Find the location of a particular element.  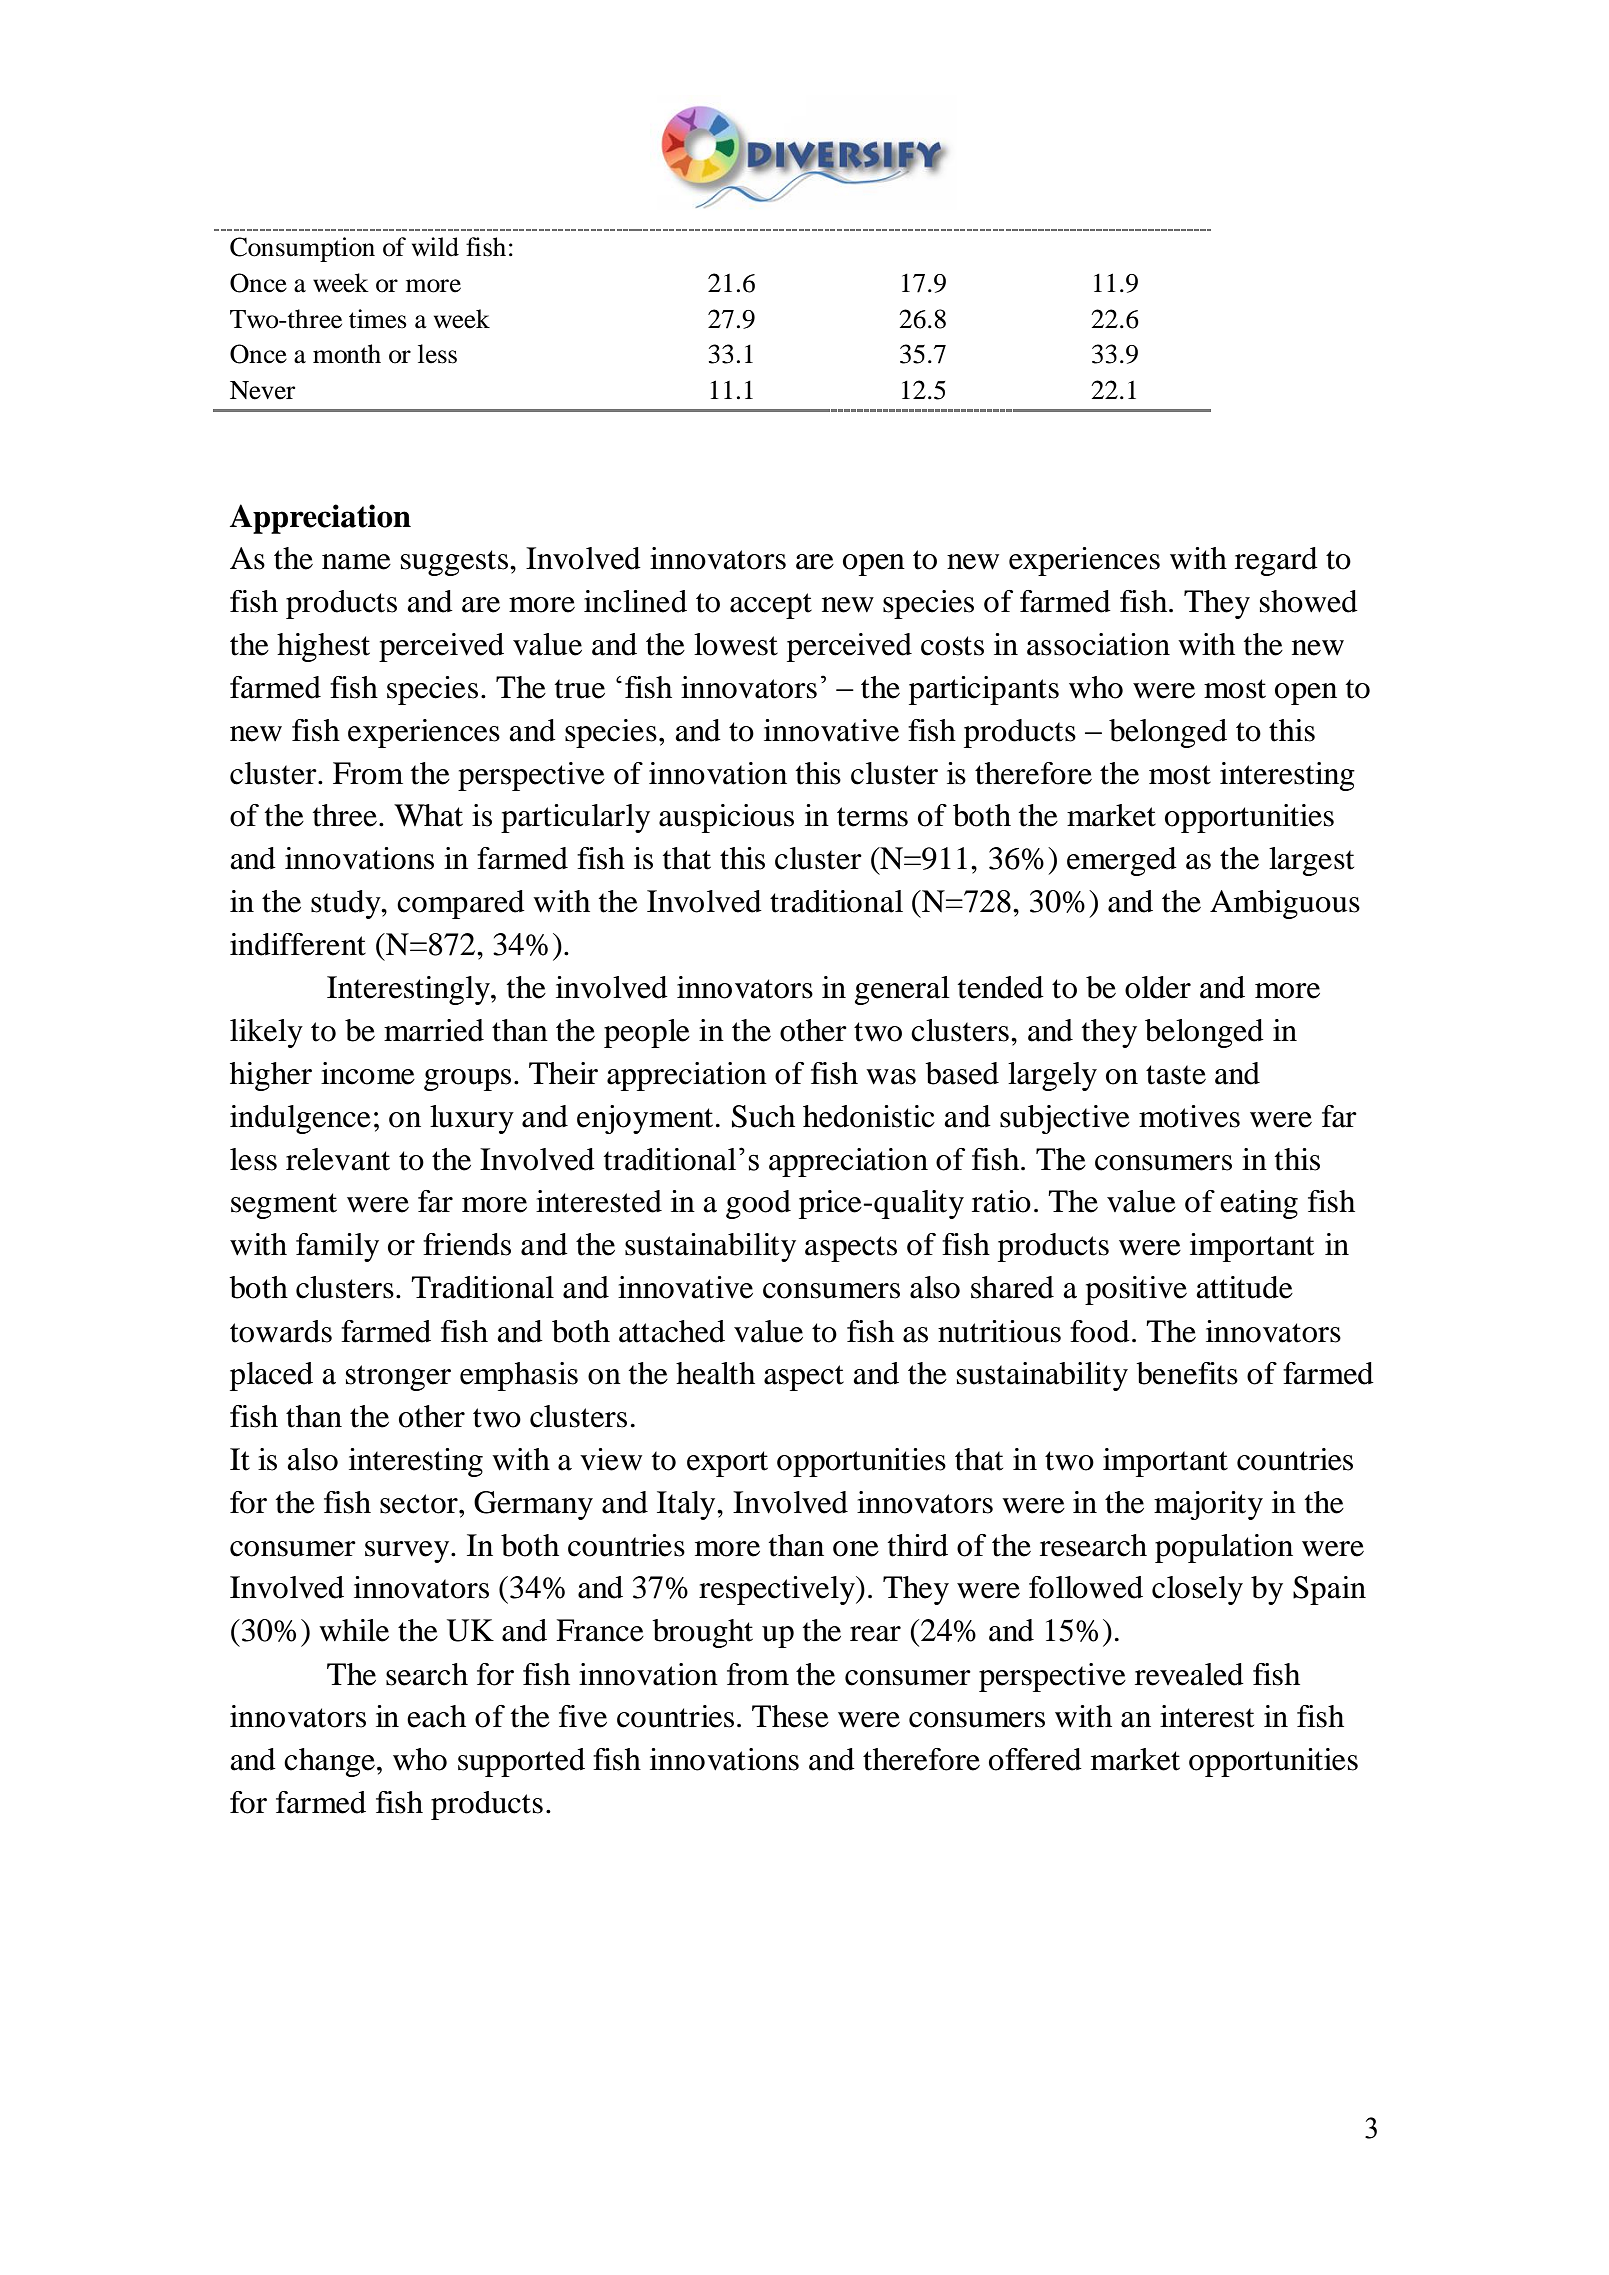

motives is located at coordinates (1189, 1116).
